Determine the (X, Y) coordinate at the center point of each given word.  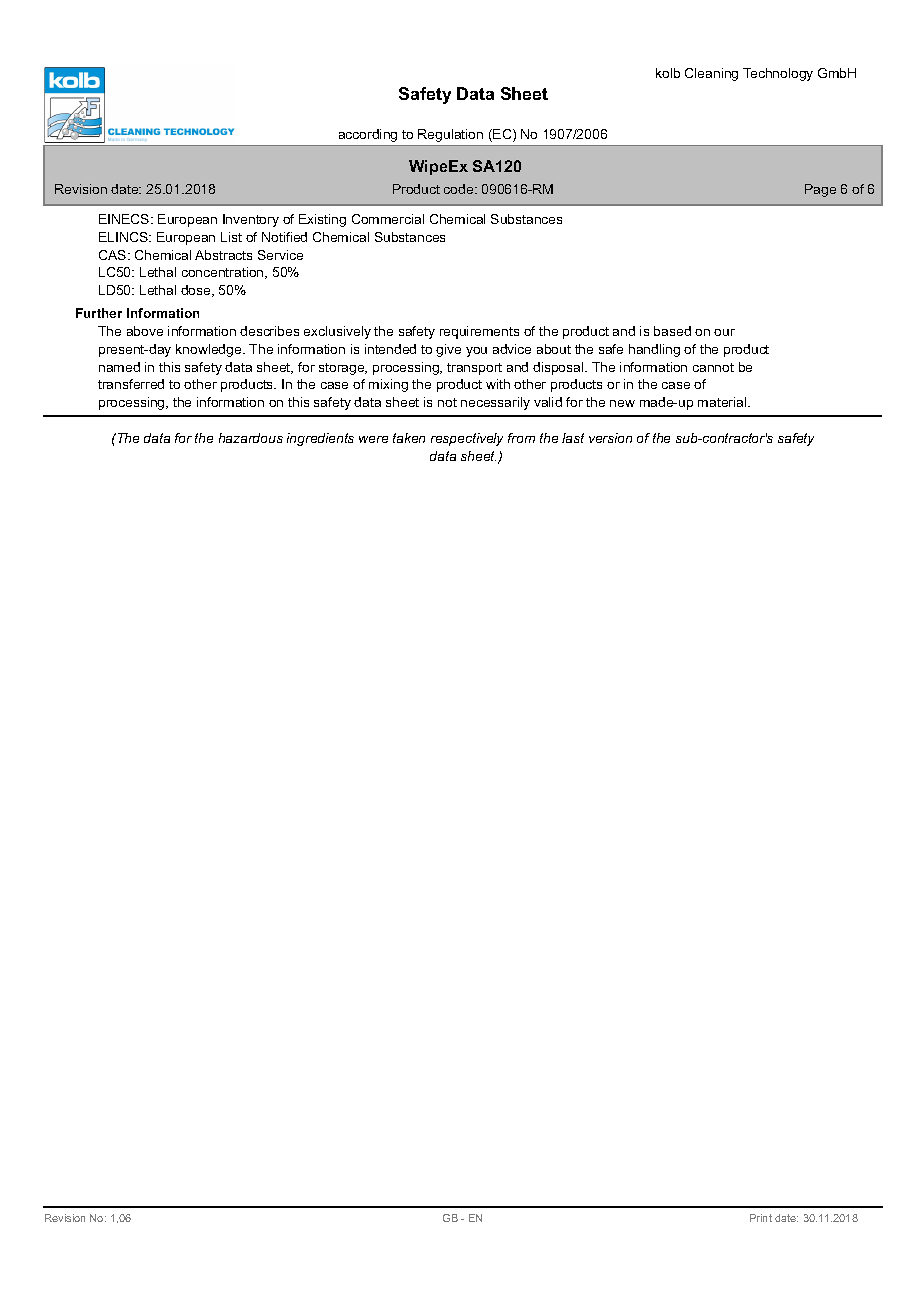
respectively (467, 439)
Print (761, 1218)
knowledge (210, 350)
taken (409, 438)
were (373, 439)
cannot (713, 367)
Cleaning (711, 74)
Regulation (450, 135)
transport (474, 369)
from (521, 438)
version (610, 438)
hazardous (251, 438)
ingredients (320, 439)
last (573, 438)
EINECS (125, 219)
